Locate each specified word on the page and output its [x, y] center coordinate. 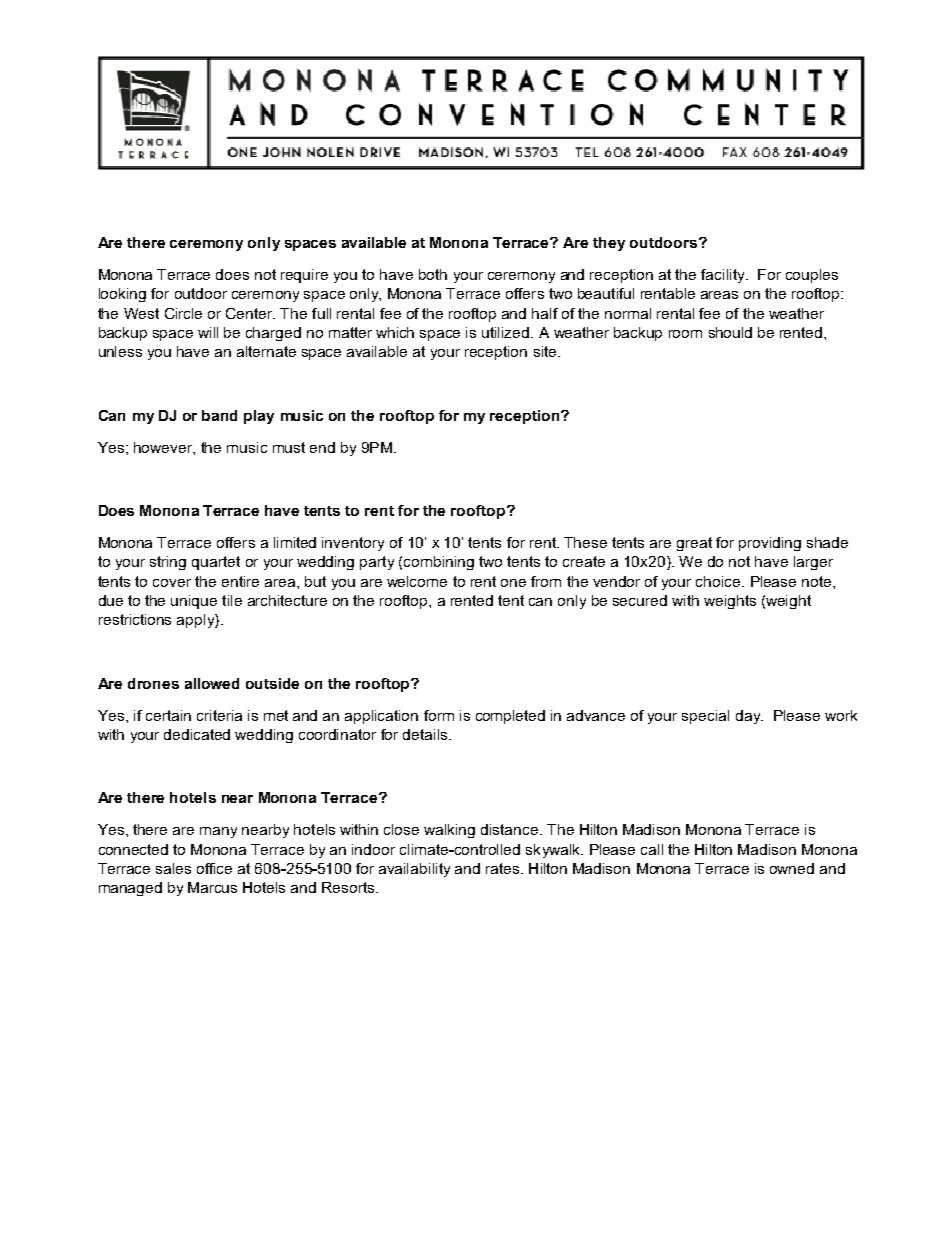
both [433, 274]
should [730, 332]
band [219, 415]
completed [510, 717]
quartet [216, 563]
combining [439, 563]
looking [122, 295]
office [214, 868]
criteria [219, 715]
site [546, 351]
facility [724, 276]
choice [719, 581]
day [749, 717]
